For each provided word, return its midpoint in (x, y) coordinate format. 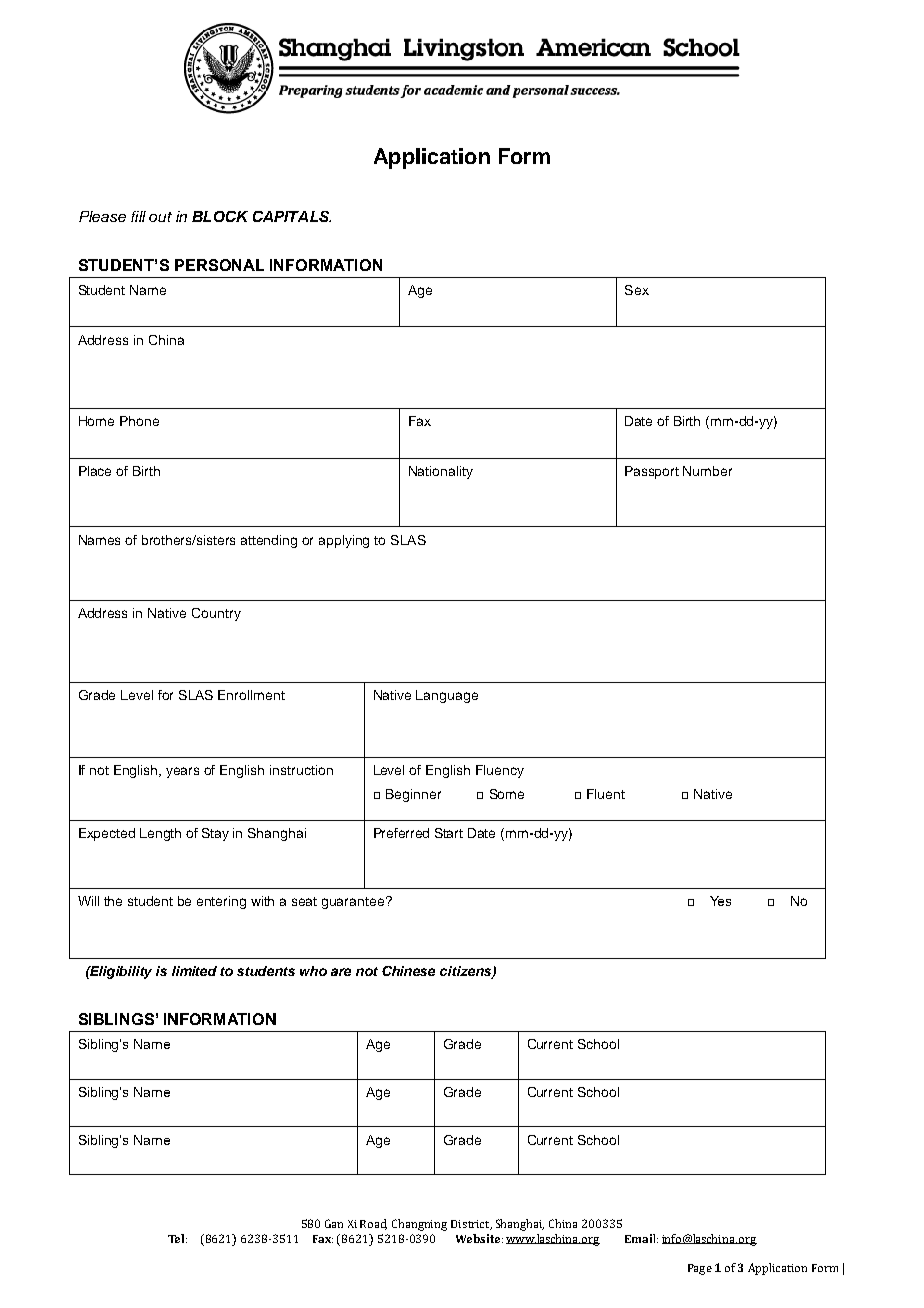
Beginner (413, 795)
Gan (334, 1223)
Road (373, 1224)
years (182, 772)
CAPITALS (292, 216)
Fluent (606, 794)
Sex (637, 290)
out (160, 217)
